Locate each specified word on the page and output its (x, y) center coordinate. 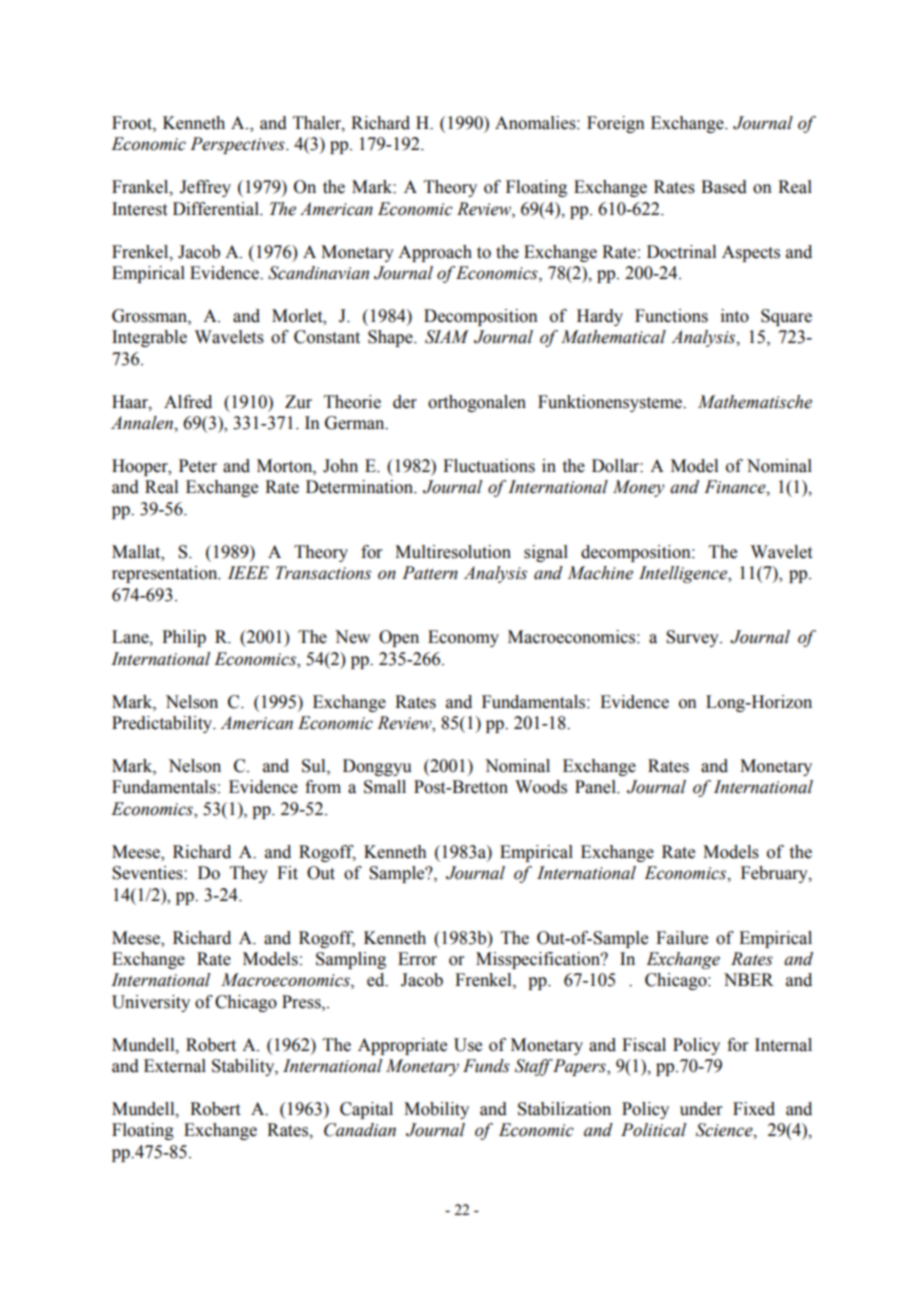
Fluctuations (489, 466)
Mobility (436, 1110)
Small (385, 787)
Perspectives (238, 145)
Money (639, 488)
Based (724, 187)
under (701, 1109)
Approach (435, 253)
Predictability (163, 724)
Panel (596, 787)
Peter (198, 466)
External (175, 1066)
